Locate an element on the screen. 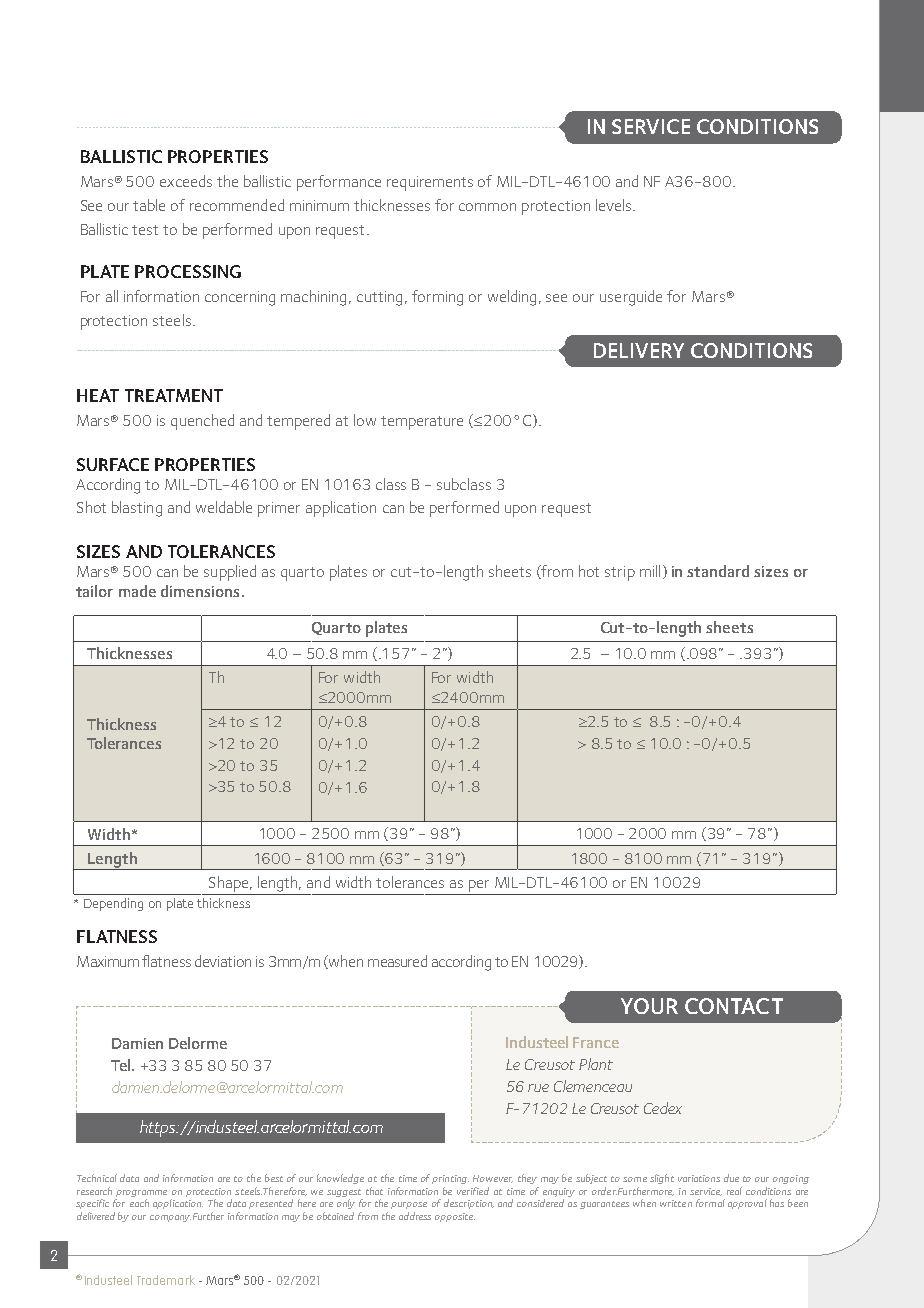 This screenshot has width=924, height=1308. Trademark is located at coordinates (166, 1280).
